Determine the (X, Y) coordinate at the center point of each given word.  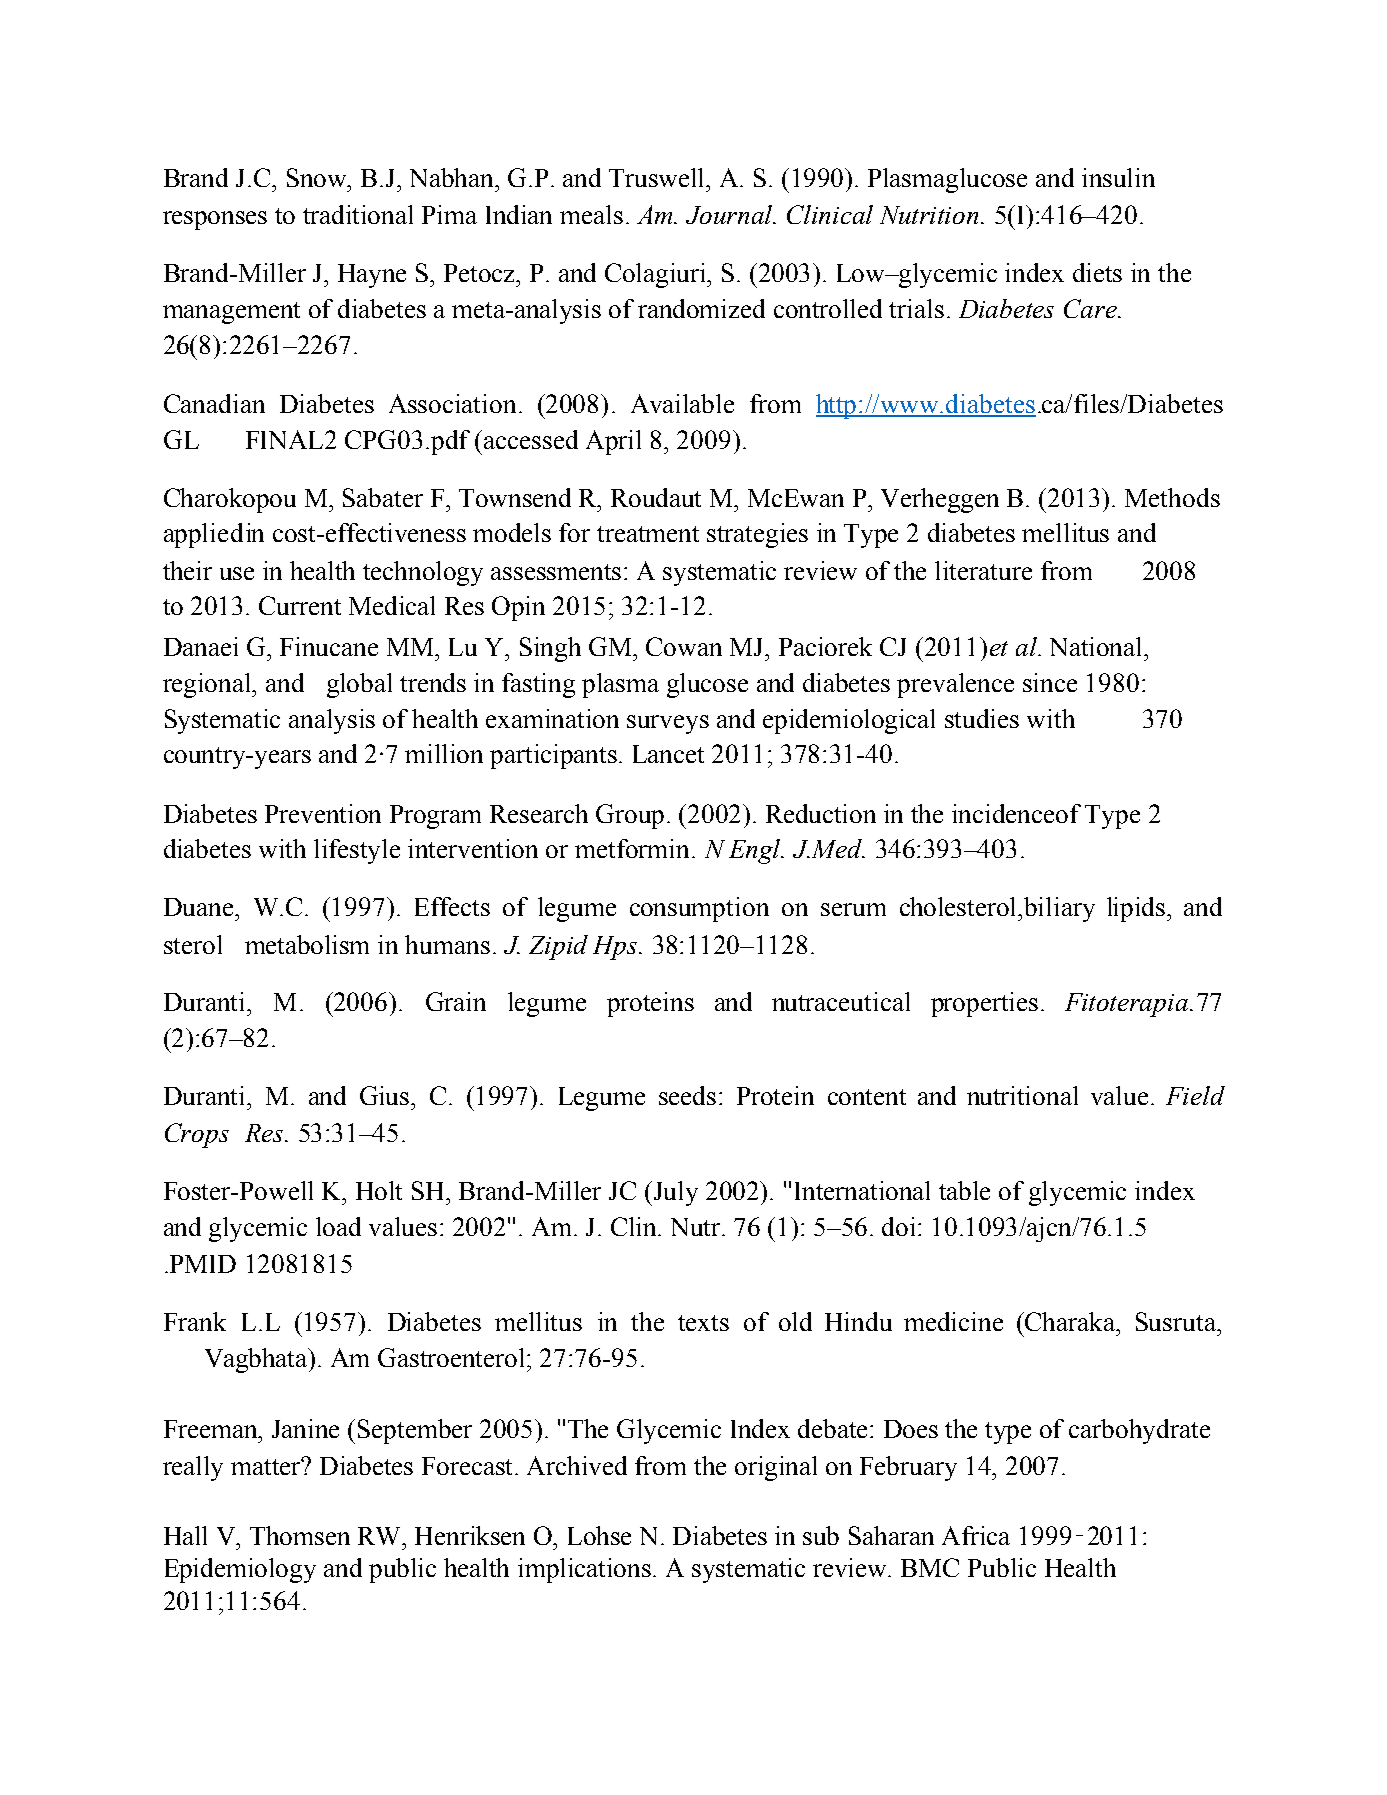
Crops (197, 1135)
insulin (1118, 177)
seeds (687, 1095)
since (1050, 682)
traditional (358, 214)
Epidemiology (240, 1570)
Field (1195, 1095)
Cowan (684, 646)
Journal (731, 214)
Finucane (329, 646)
